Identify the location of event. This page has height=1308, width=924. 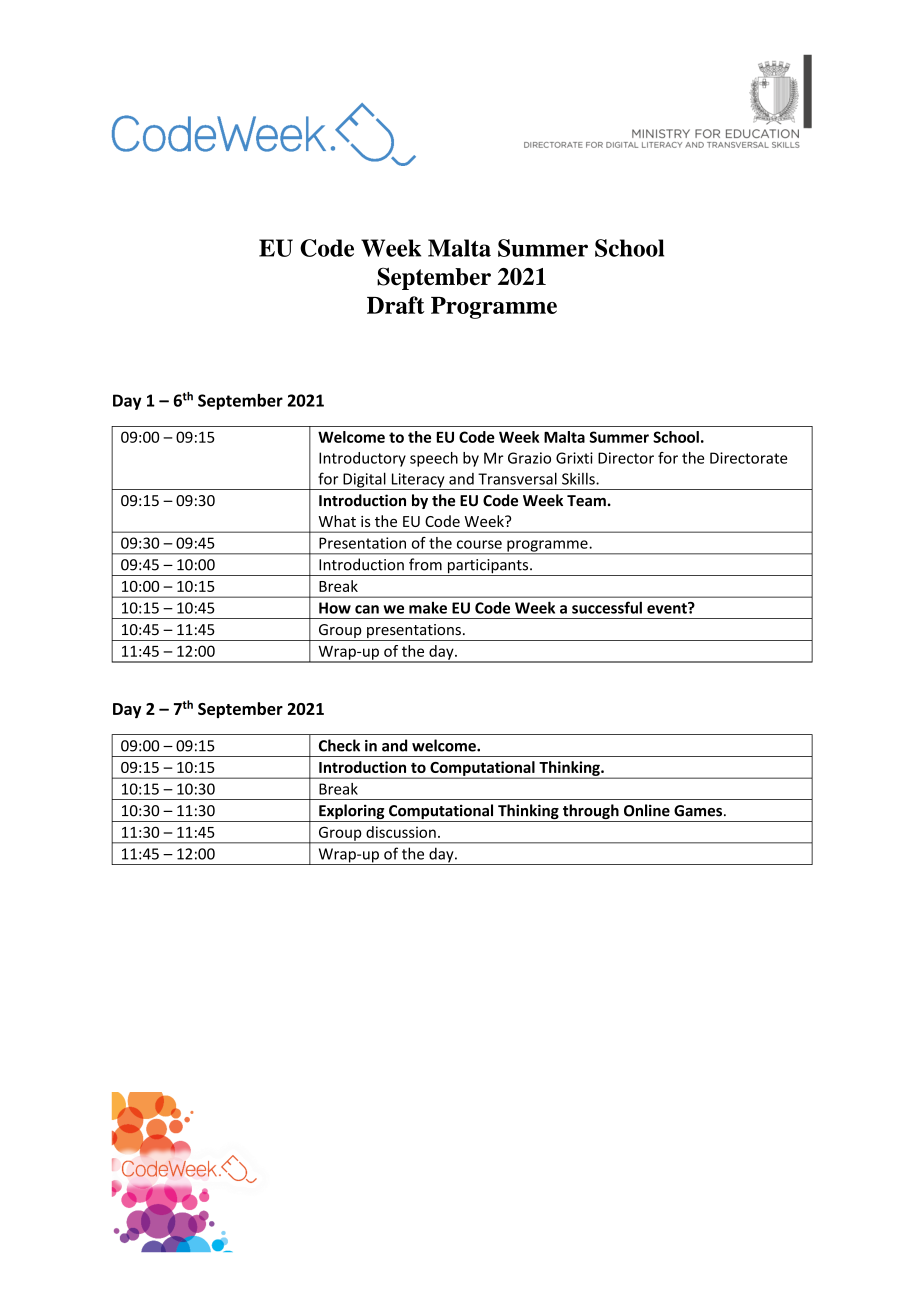
(668, 608).
